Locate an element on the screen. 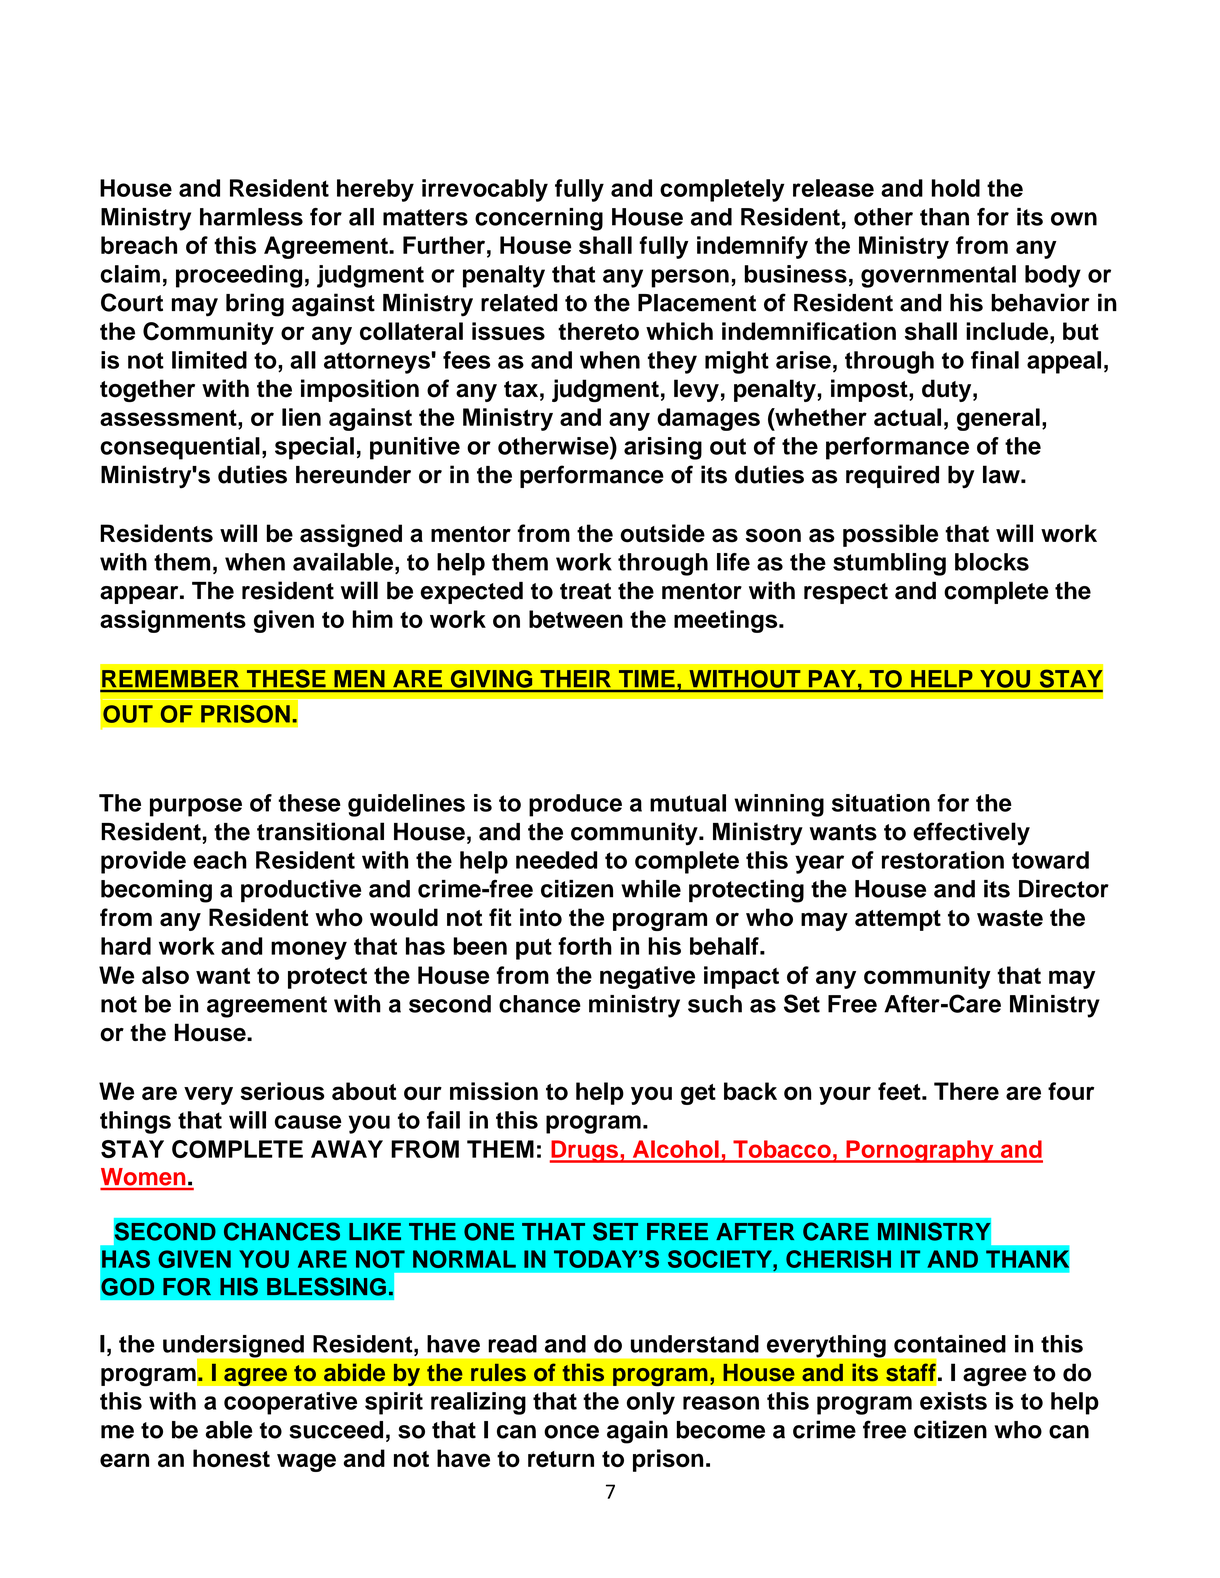 The height and width of the screenshot is (1578, 1220). assignments is located at coordinates (173, 621).
